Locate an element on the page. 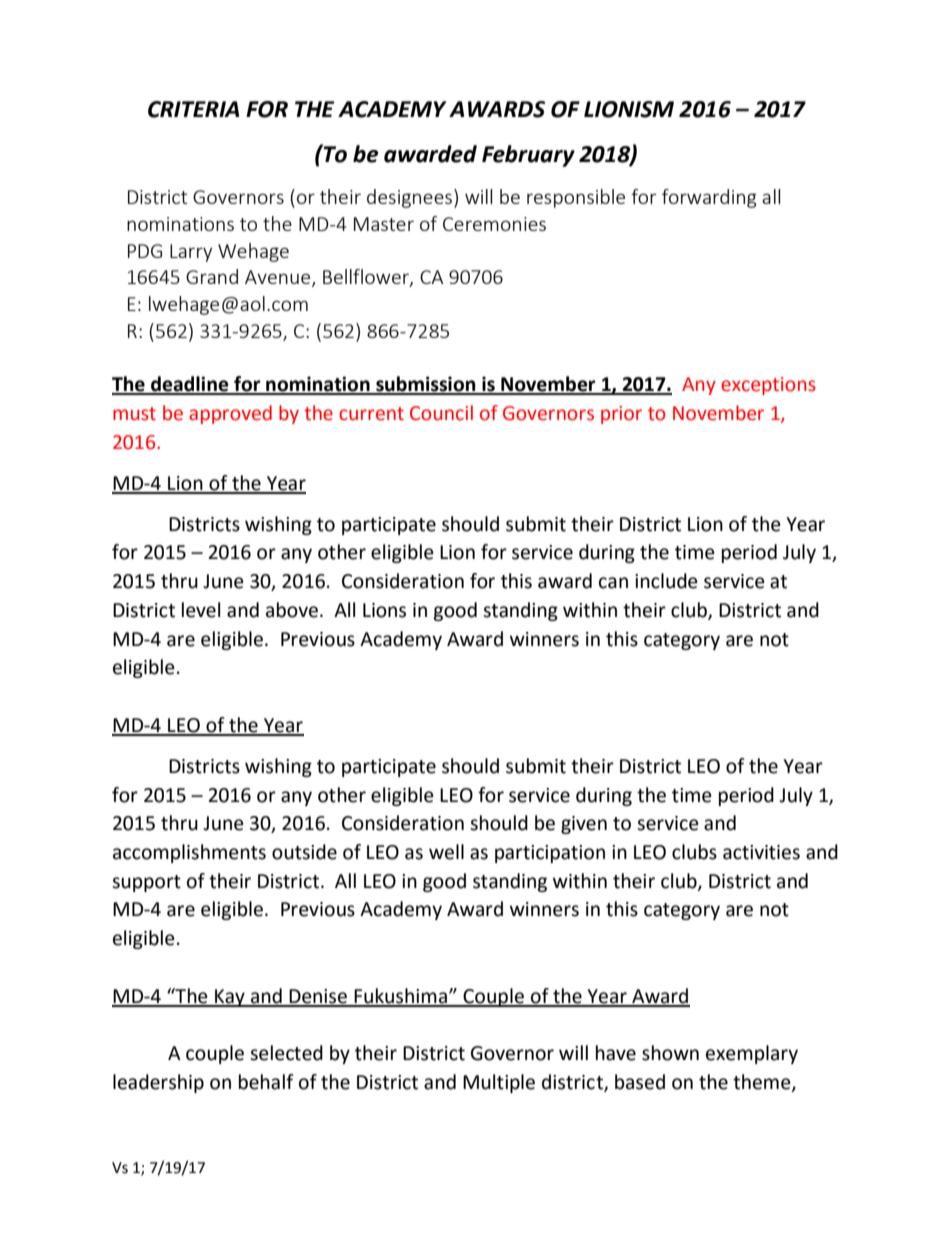 The image size is (952, 1233). well is located at coordinates (446, 852).
